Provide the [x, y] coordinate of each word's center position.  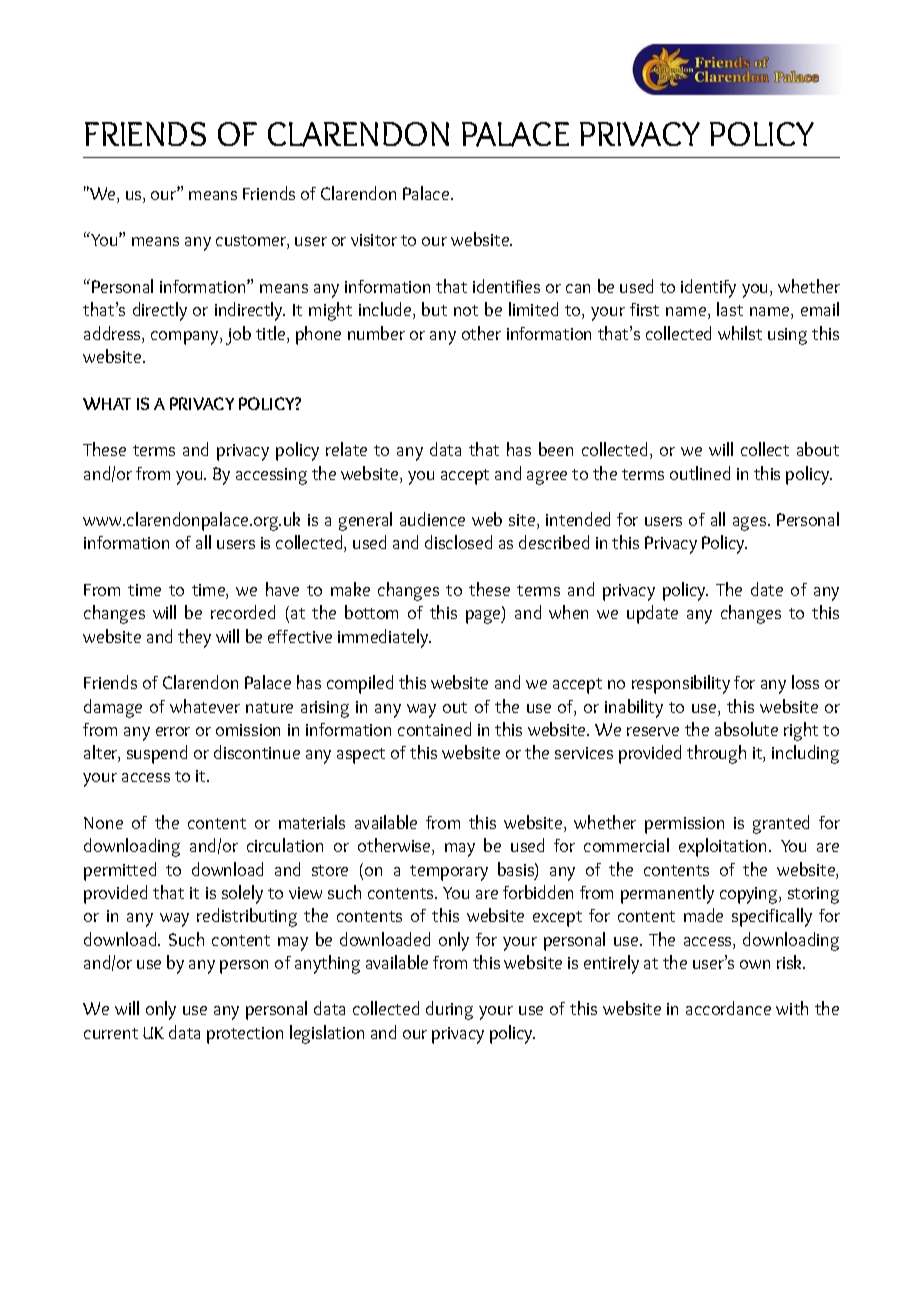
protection [245, 1035]
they [194, 638]
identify [708, 288]
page [484, 617]
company [186, 338]
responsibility [681, 684]
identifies [506, 286]
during [449, 1010]
